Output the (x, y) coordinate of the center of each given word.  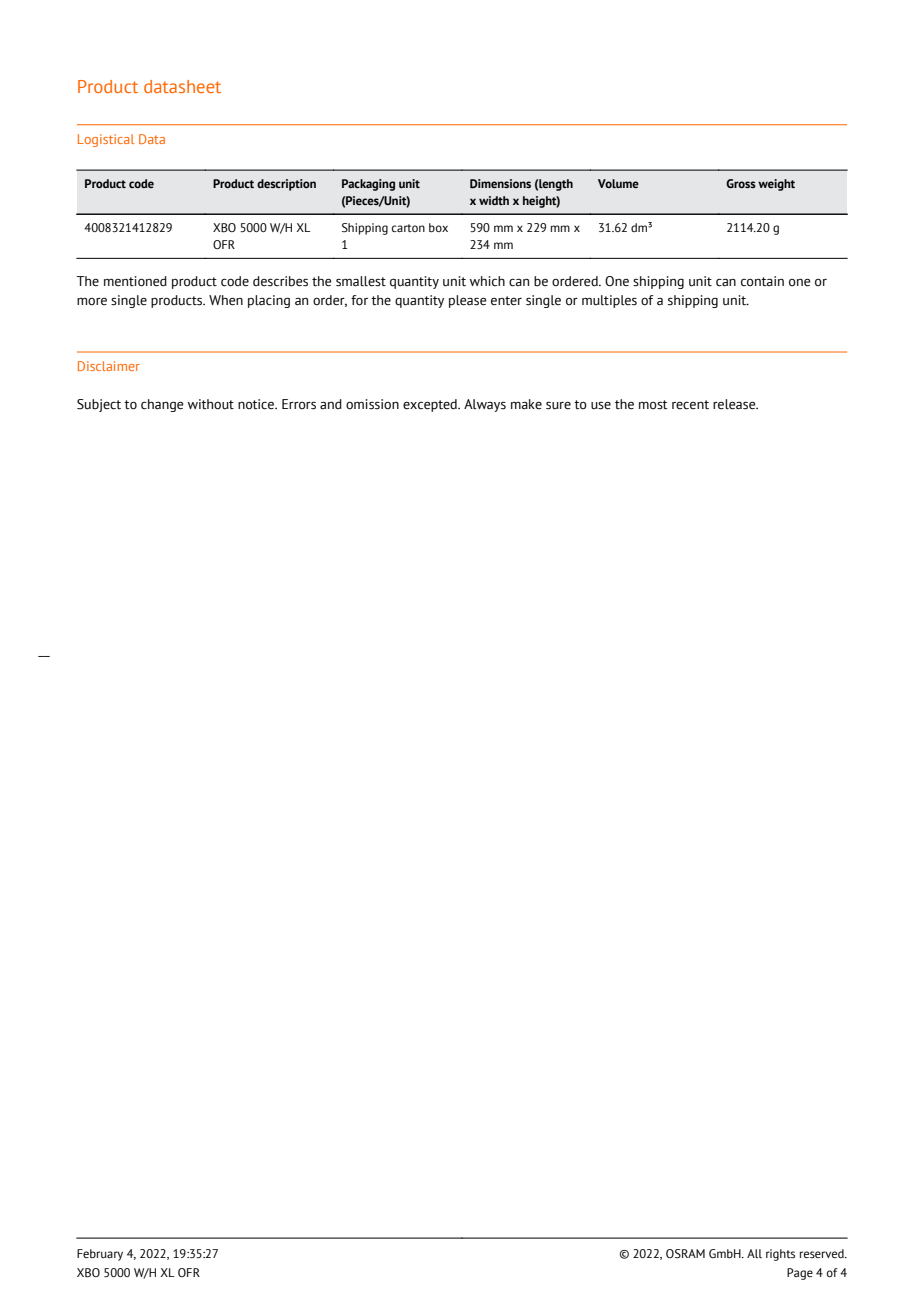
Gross (741, 183)
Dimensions (500, 183)
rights (780, 1255)
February (100, 1255)
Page (800, 1274)
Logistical (106, 140)
